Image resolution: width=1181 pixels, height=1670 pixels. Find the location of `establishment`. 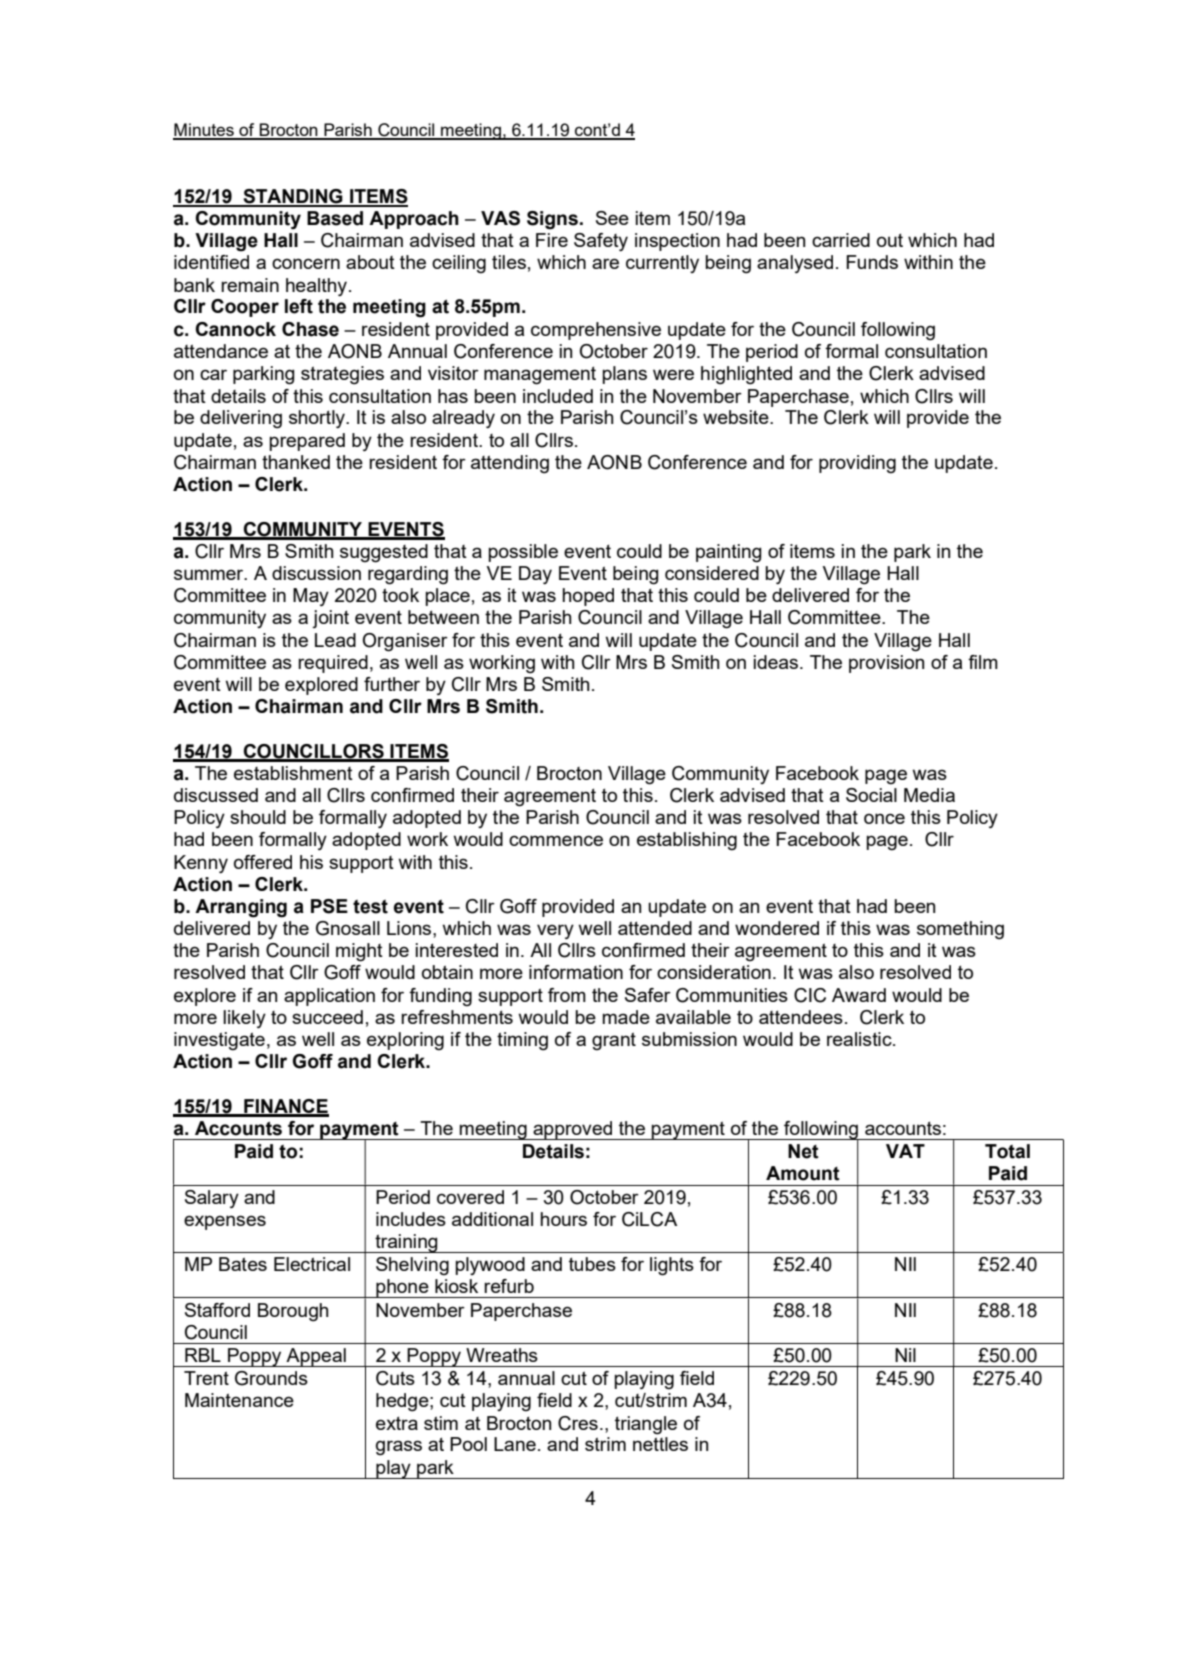

establishment is located at coordinates (293, 773).
